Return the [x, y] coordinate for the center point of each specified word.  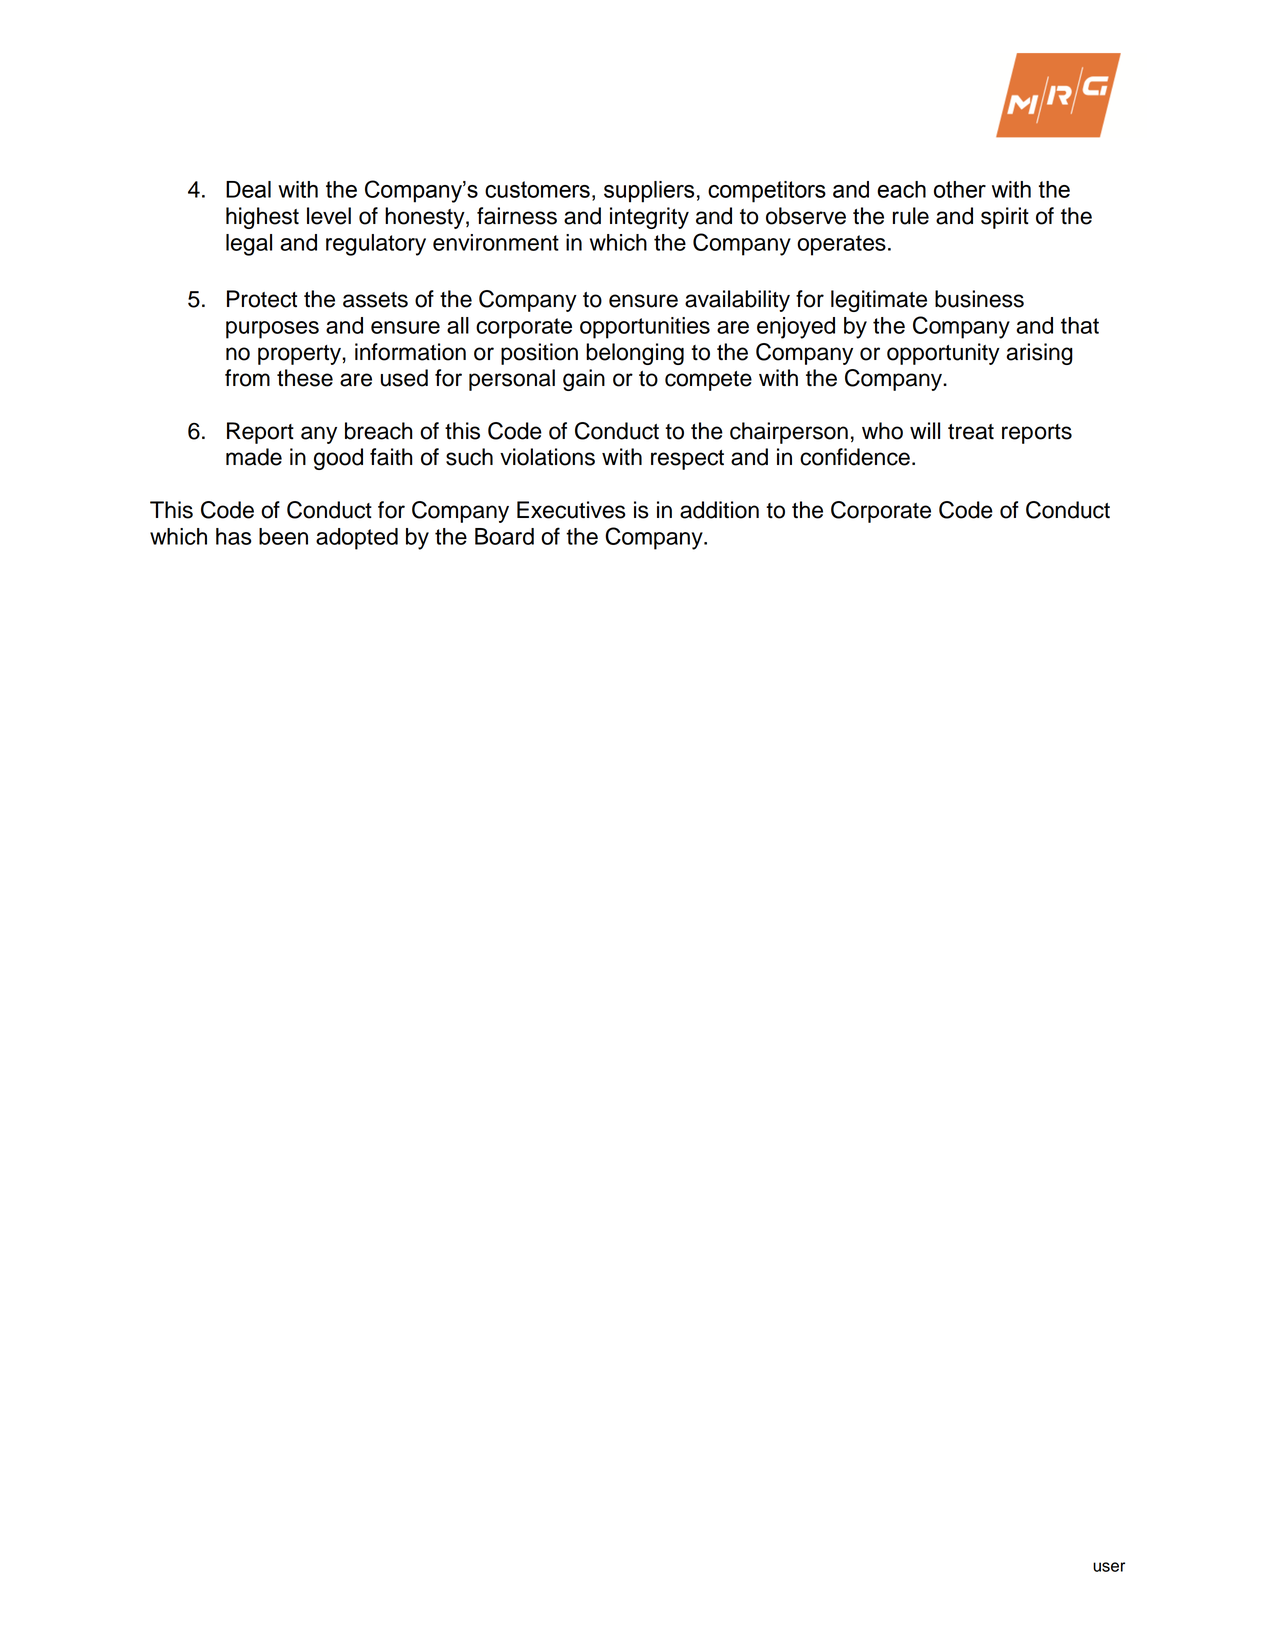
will [925, 430]
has [234, 536]
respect [687, 460]
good [338, 459]
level [329, 216]
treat [971, 432]
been [283, 536]
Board [504, 536]
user [1109, 1567]
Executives [571, 510]
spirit [1005, 218]
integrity [649, 218]
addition [719, 510]
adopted [357, 539]
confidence [855, 457]
